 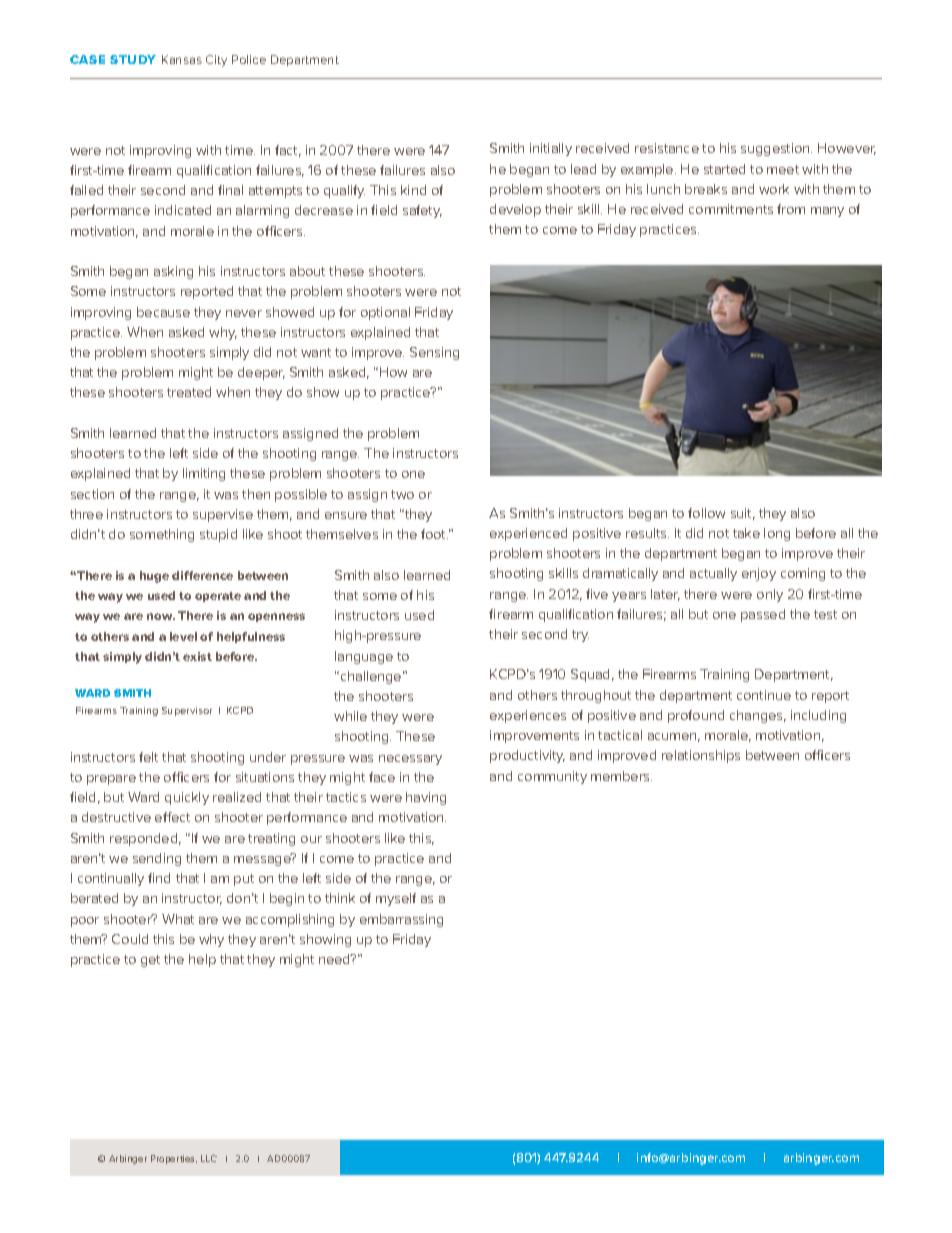 I want to click on foot, so click(x=434, y=534).
